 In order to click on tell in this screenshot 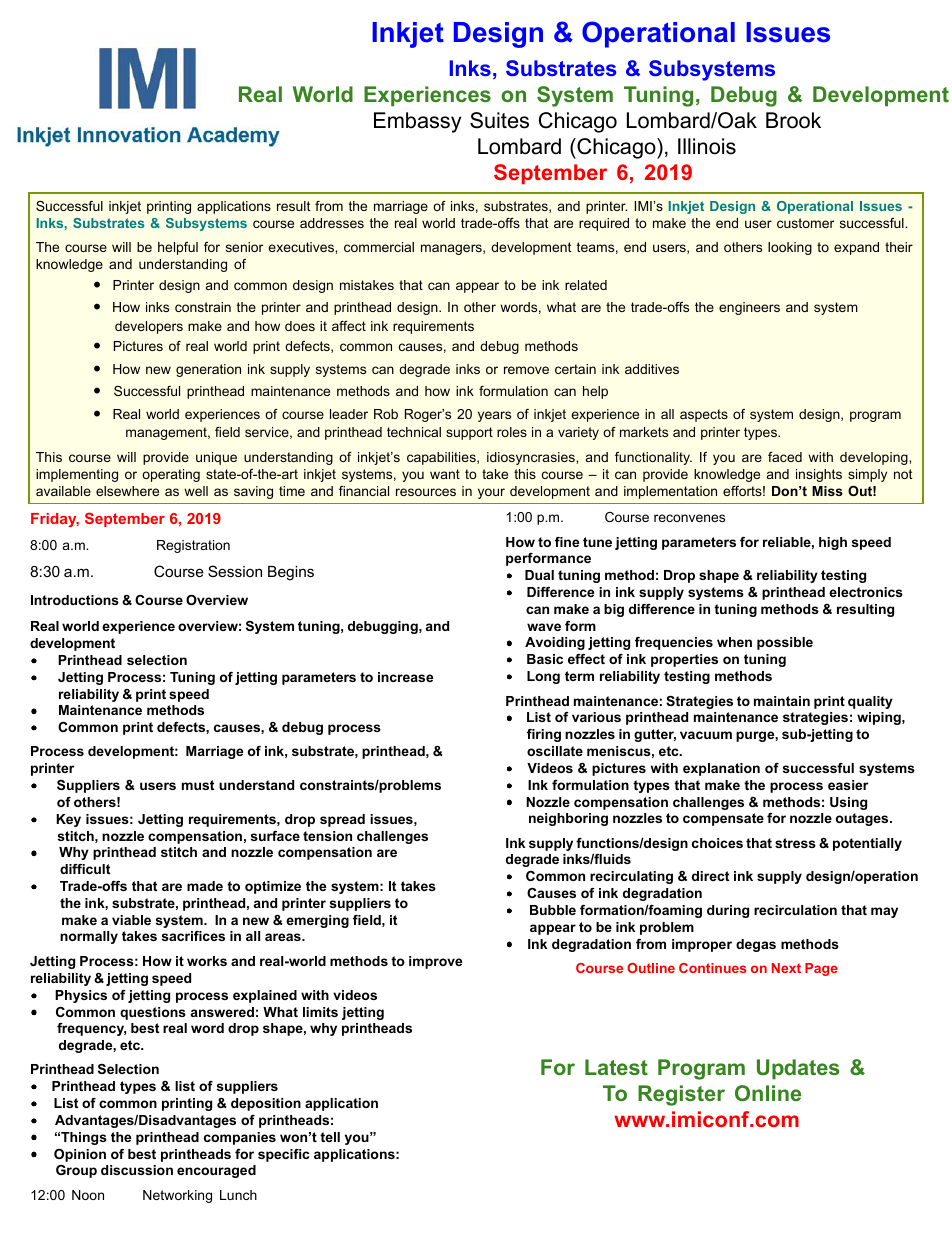, I will do `click(330, 1137)`.
